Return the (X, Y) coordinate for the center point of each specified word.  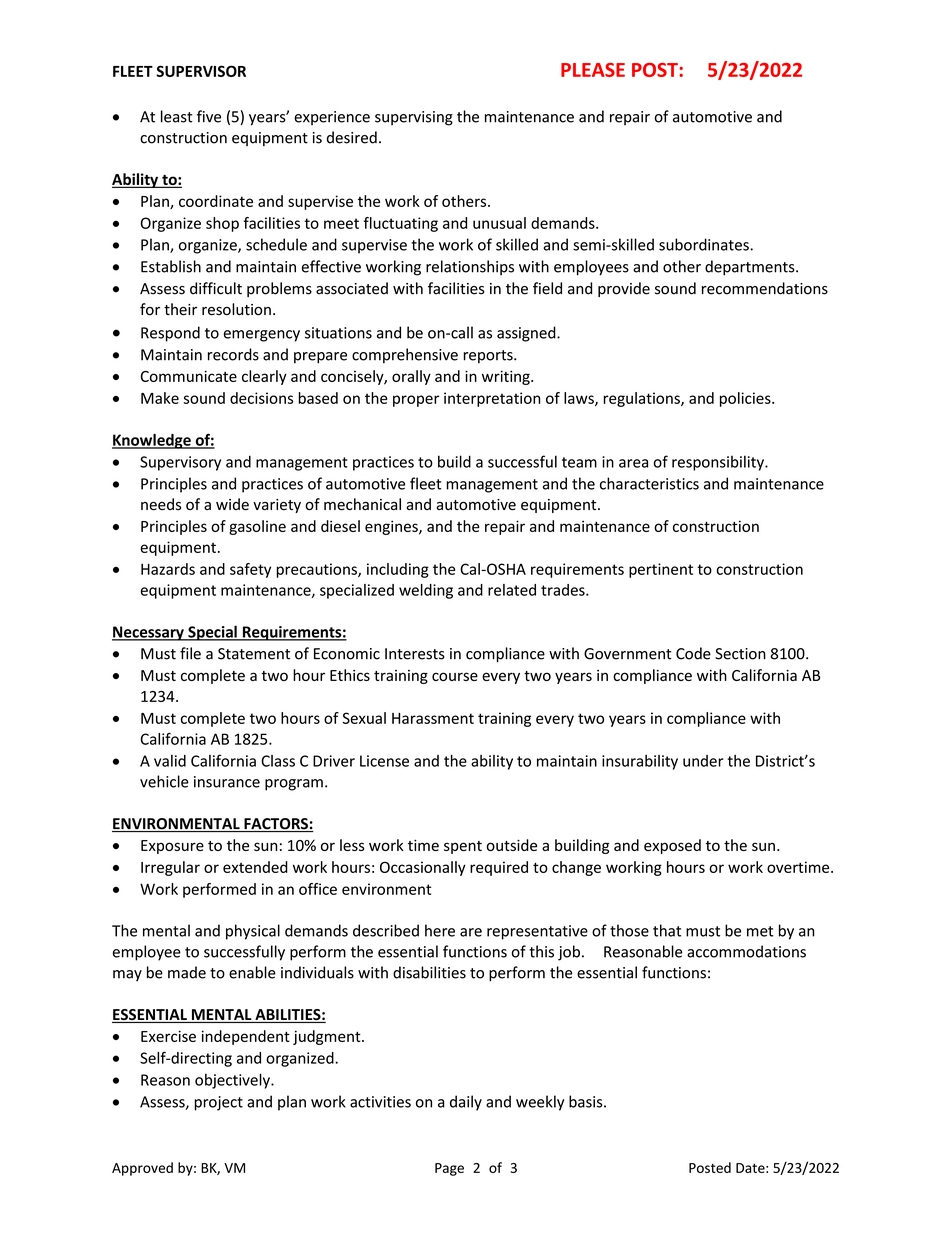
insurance (227, 782)
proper (416, 401)
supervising (414, 118)
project (218, 1103)
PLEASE (593, 70)
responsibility (719, 463)
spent (463, 847)
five (209, 116)
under (703, 761)
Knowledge (152, 441)
